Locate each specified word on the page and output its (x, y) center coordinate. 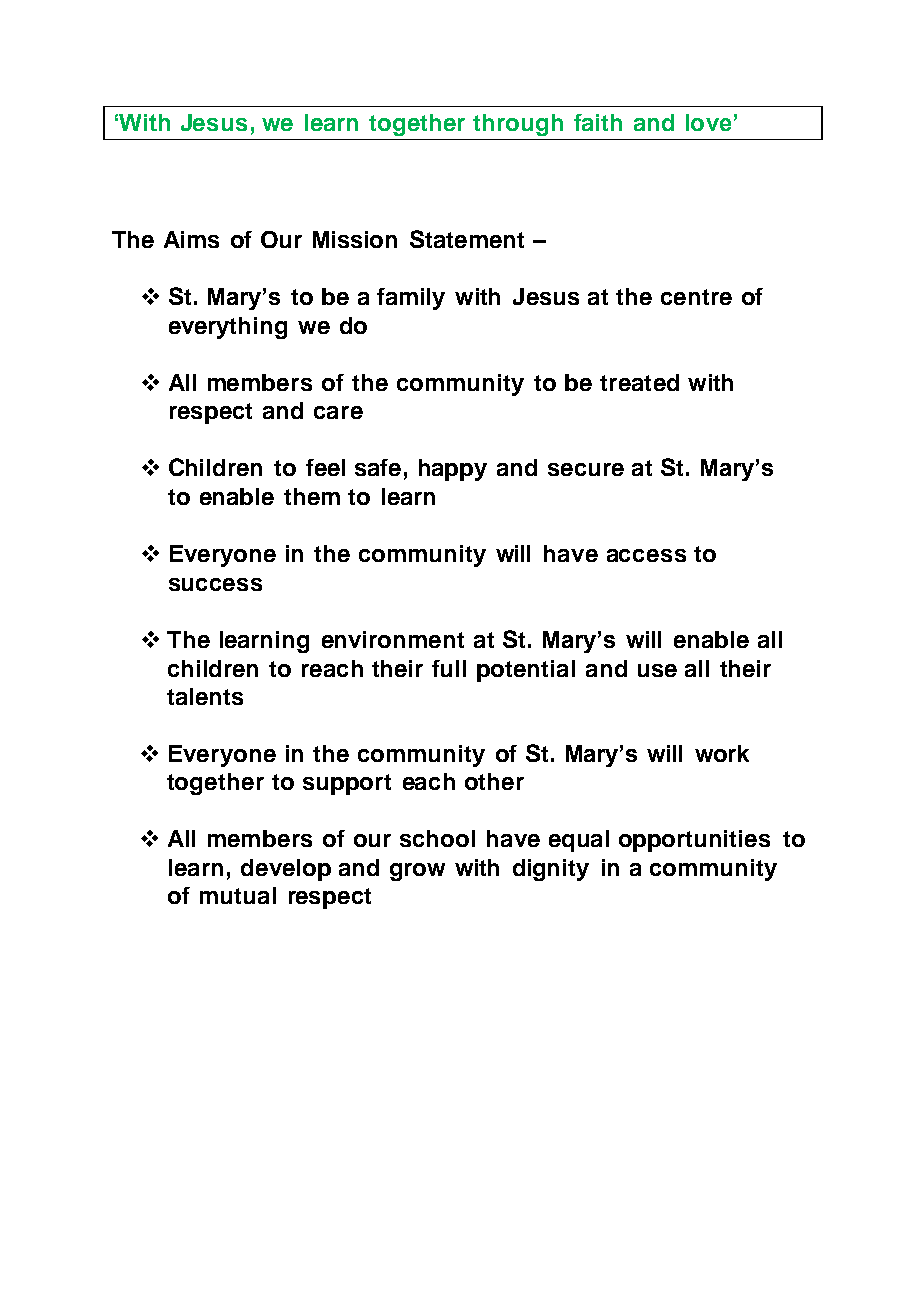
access (646, 555)
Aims (191, 239)
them (312, 496)
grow (417, 872)
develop (286, 870)
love (708, 122)
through (518, 125)
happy (453, 470)
